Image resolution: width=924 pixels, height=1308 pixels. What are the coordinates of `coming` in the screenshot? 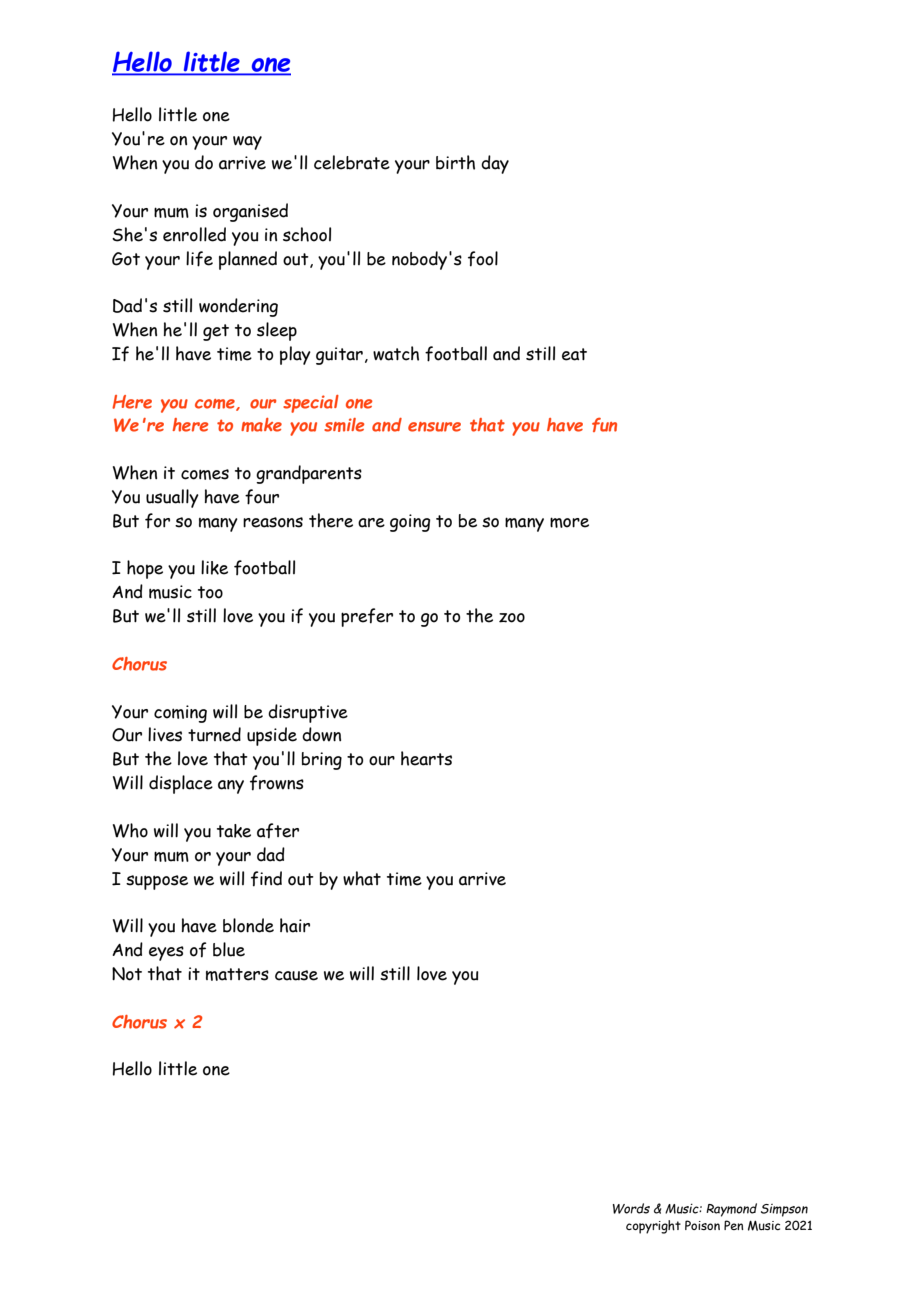 It's located at (180, 714).
